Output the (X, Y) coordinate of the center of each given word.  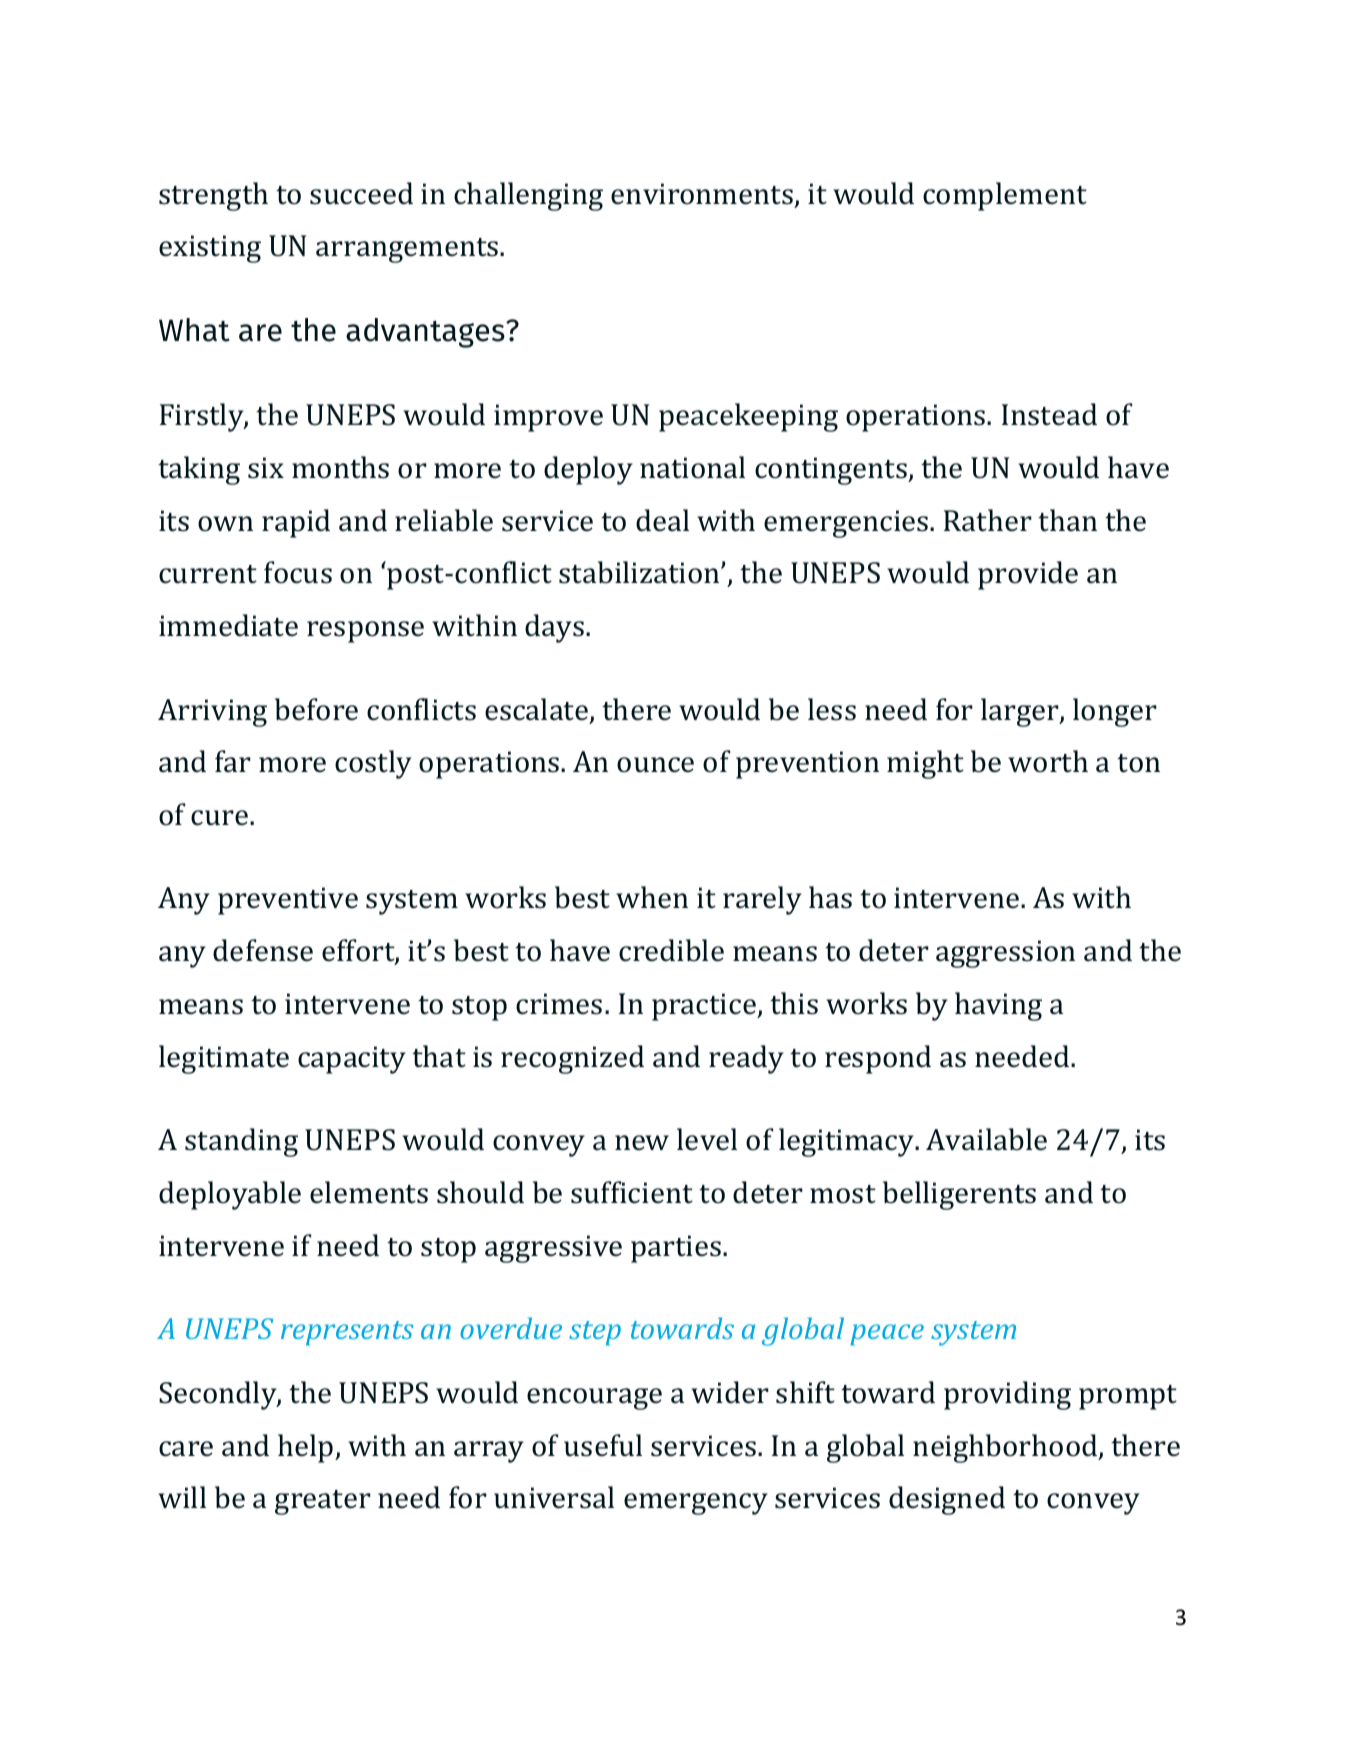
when (652, 897)
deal (662, 520)
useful (603, 1445)
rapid (296, 523)
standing (241, 1142)
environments (702, 194)
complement (1005, 196)
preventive (288, 901)
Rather (988, 520)
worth (1048, 761)
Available (986, 1139)
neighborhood (1006, 1448)
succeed (361, 193)
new (642, 1143)
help (307, 1448)
